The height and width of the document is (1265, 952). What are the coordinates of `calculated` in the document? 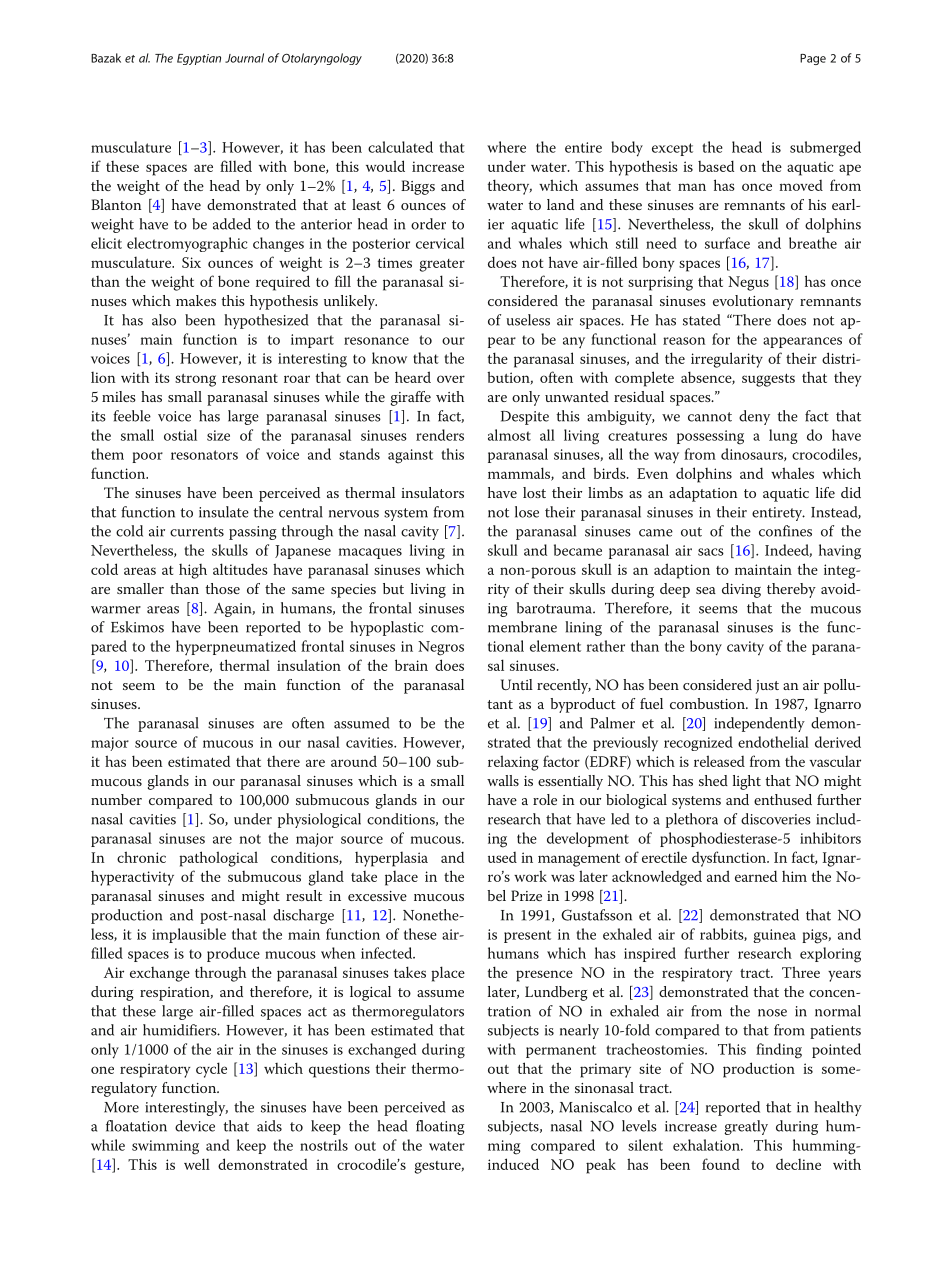 It's located at (400, 147).
